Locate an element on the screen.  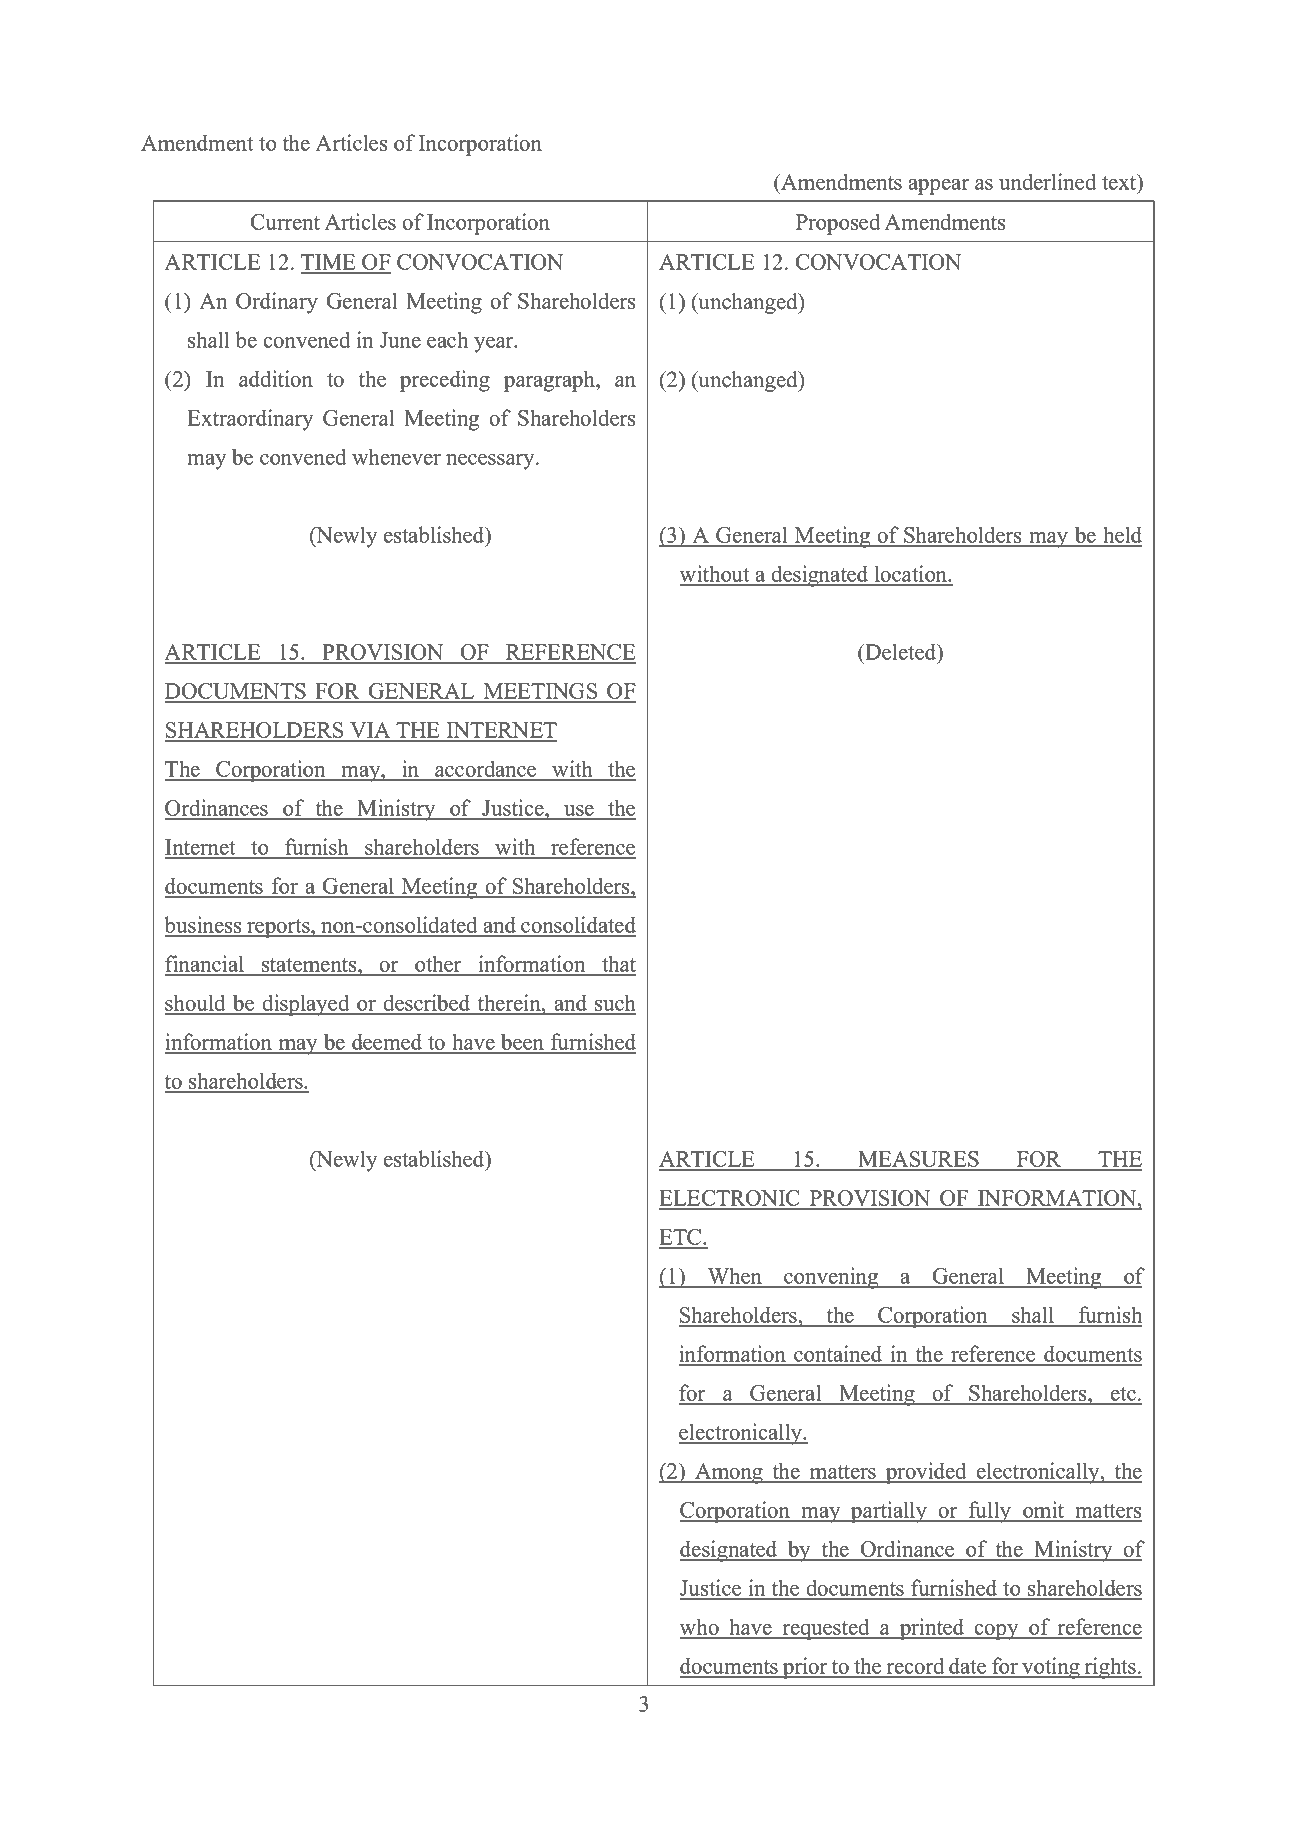
Proposed is located at coordinates (838, 224).
